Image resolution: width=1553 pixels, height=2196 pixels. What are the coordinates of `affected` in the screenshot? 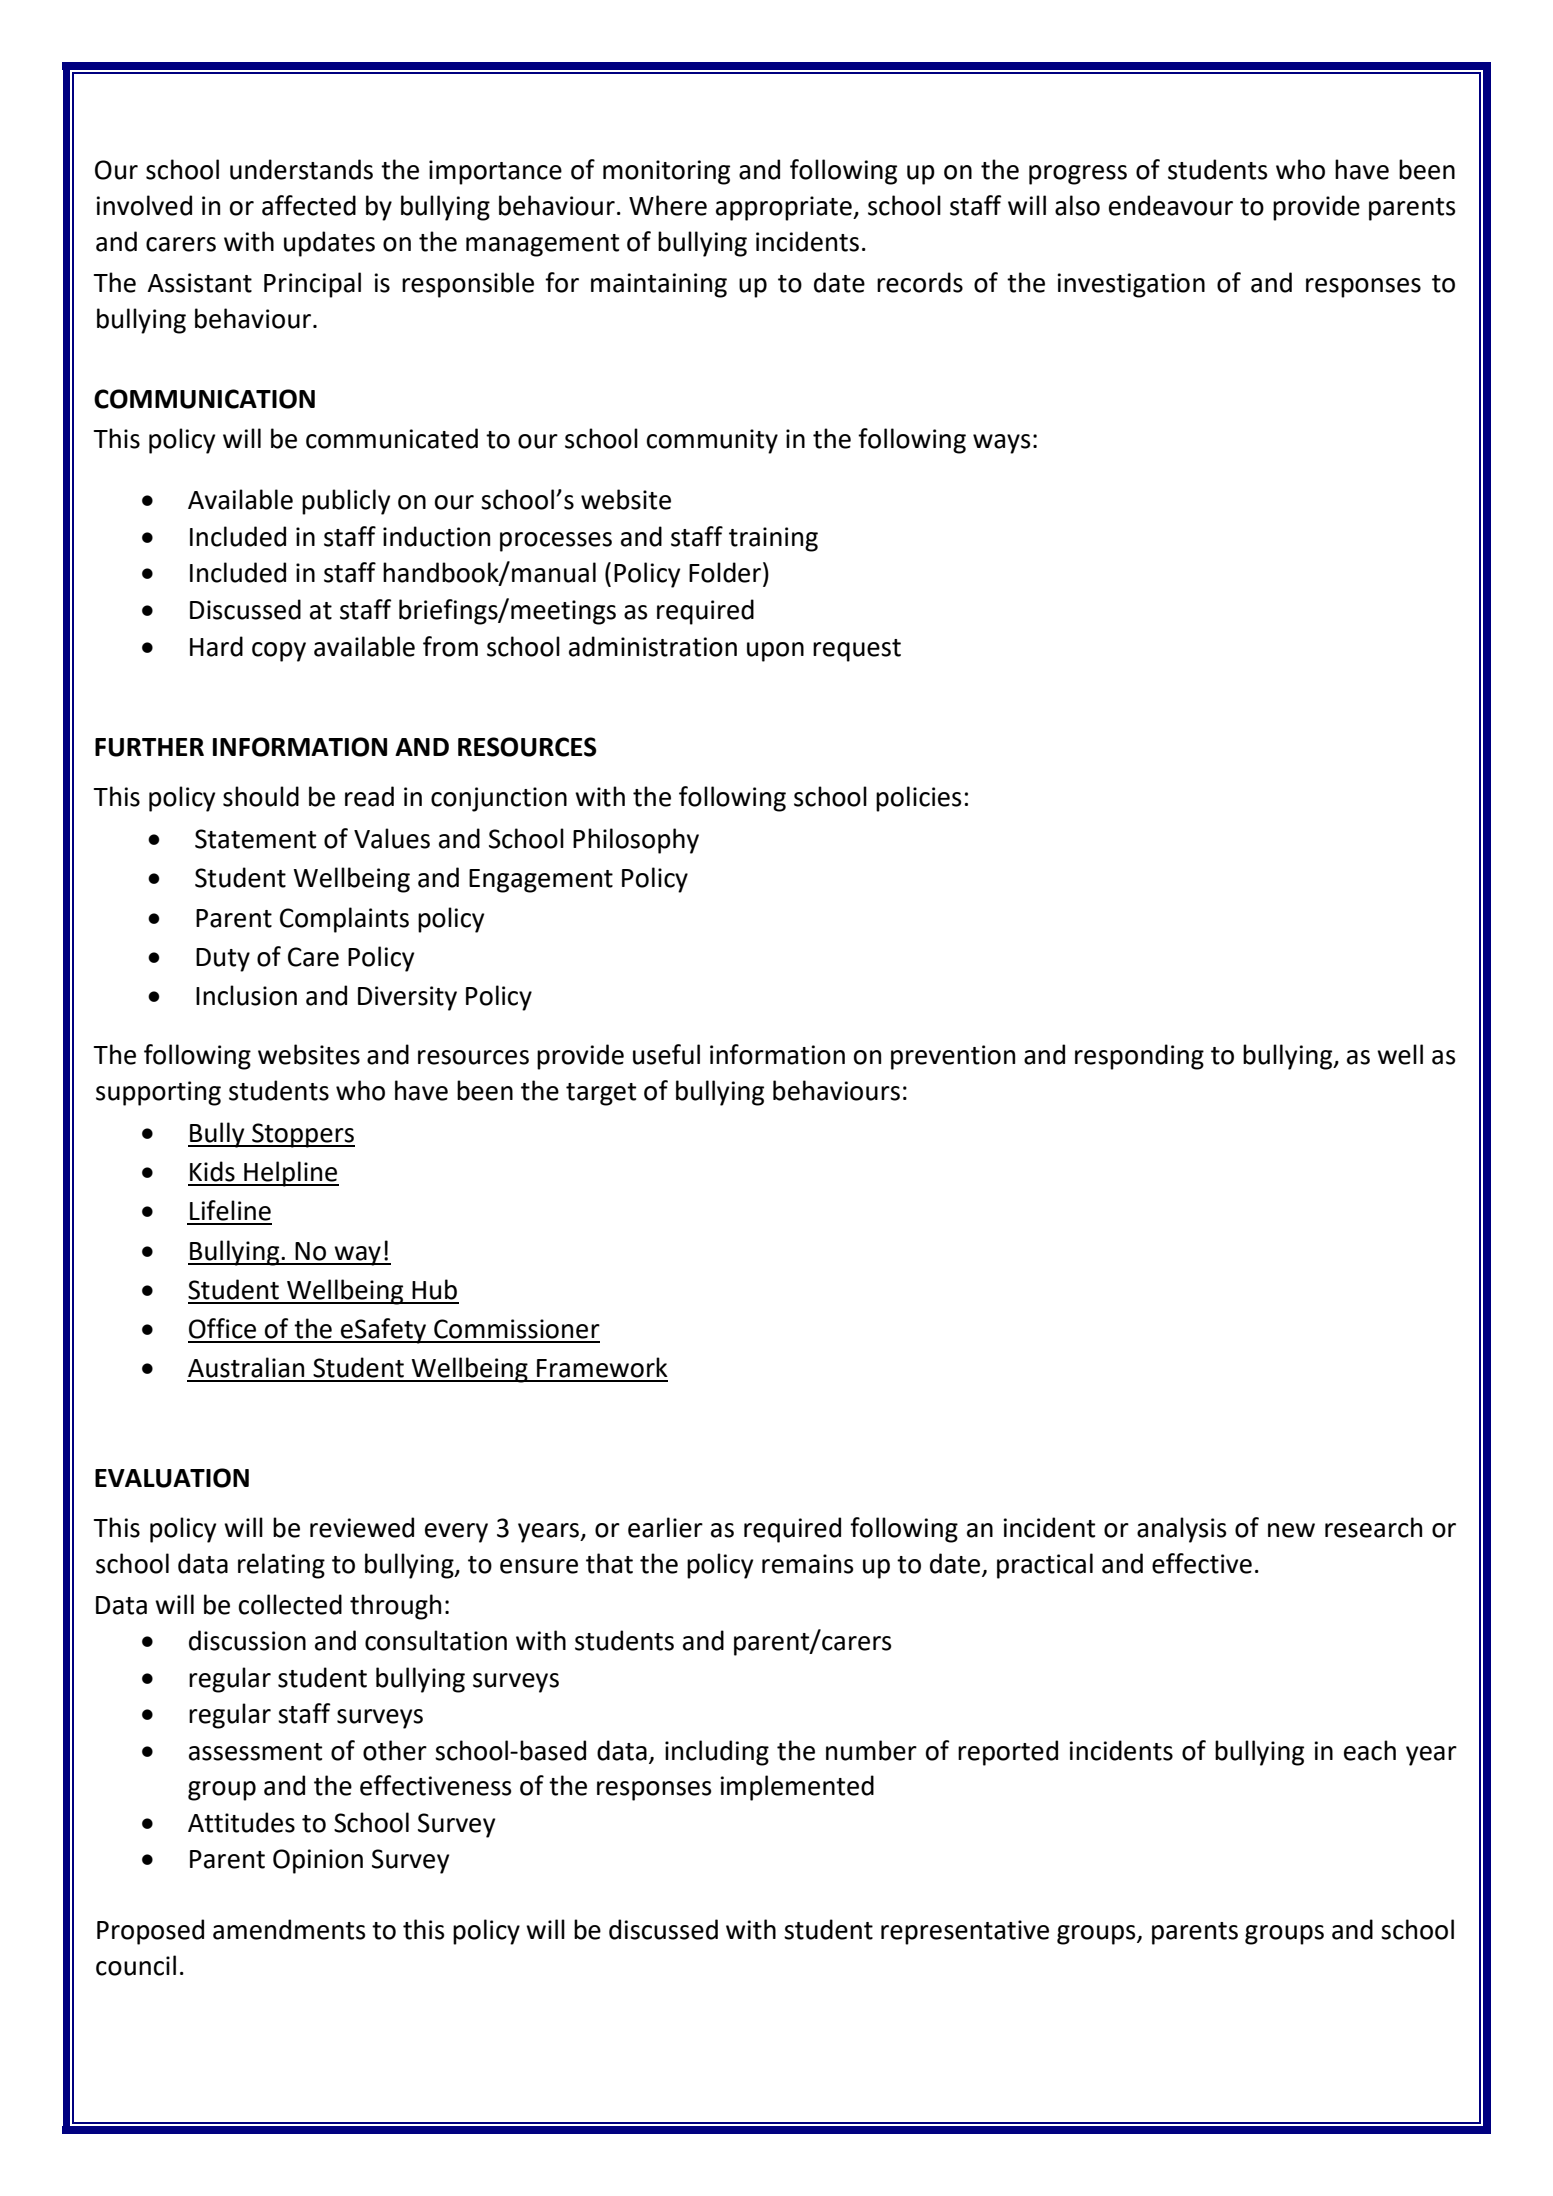 It's located at (309, 205).
